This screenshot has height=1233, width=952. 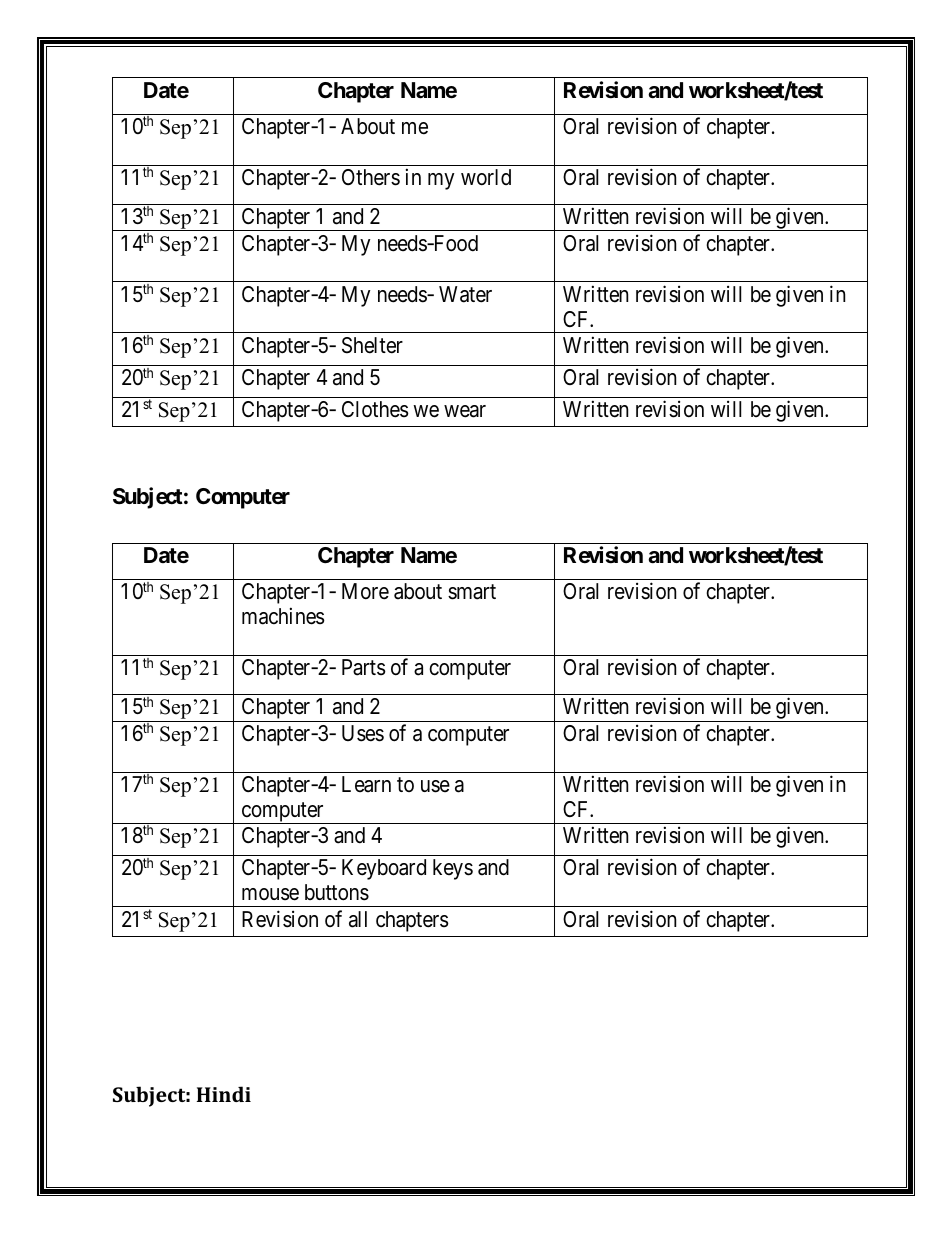 What do you see at coordinates (358, 919) in the screenshot?
I see `all` at bounding box center [358, 919].
